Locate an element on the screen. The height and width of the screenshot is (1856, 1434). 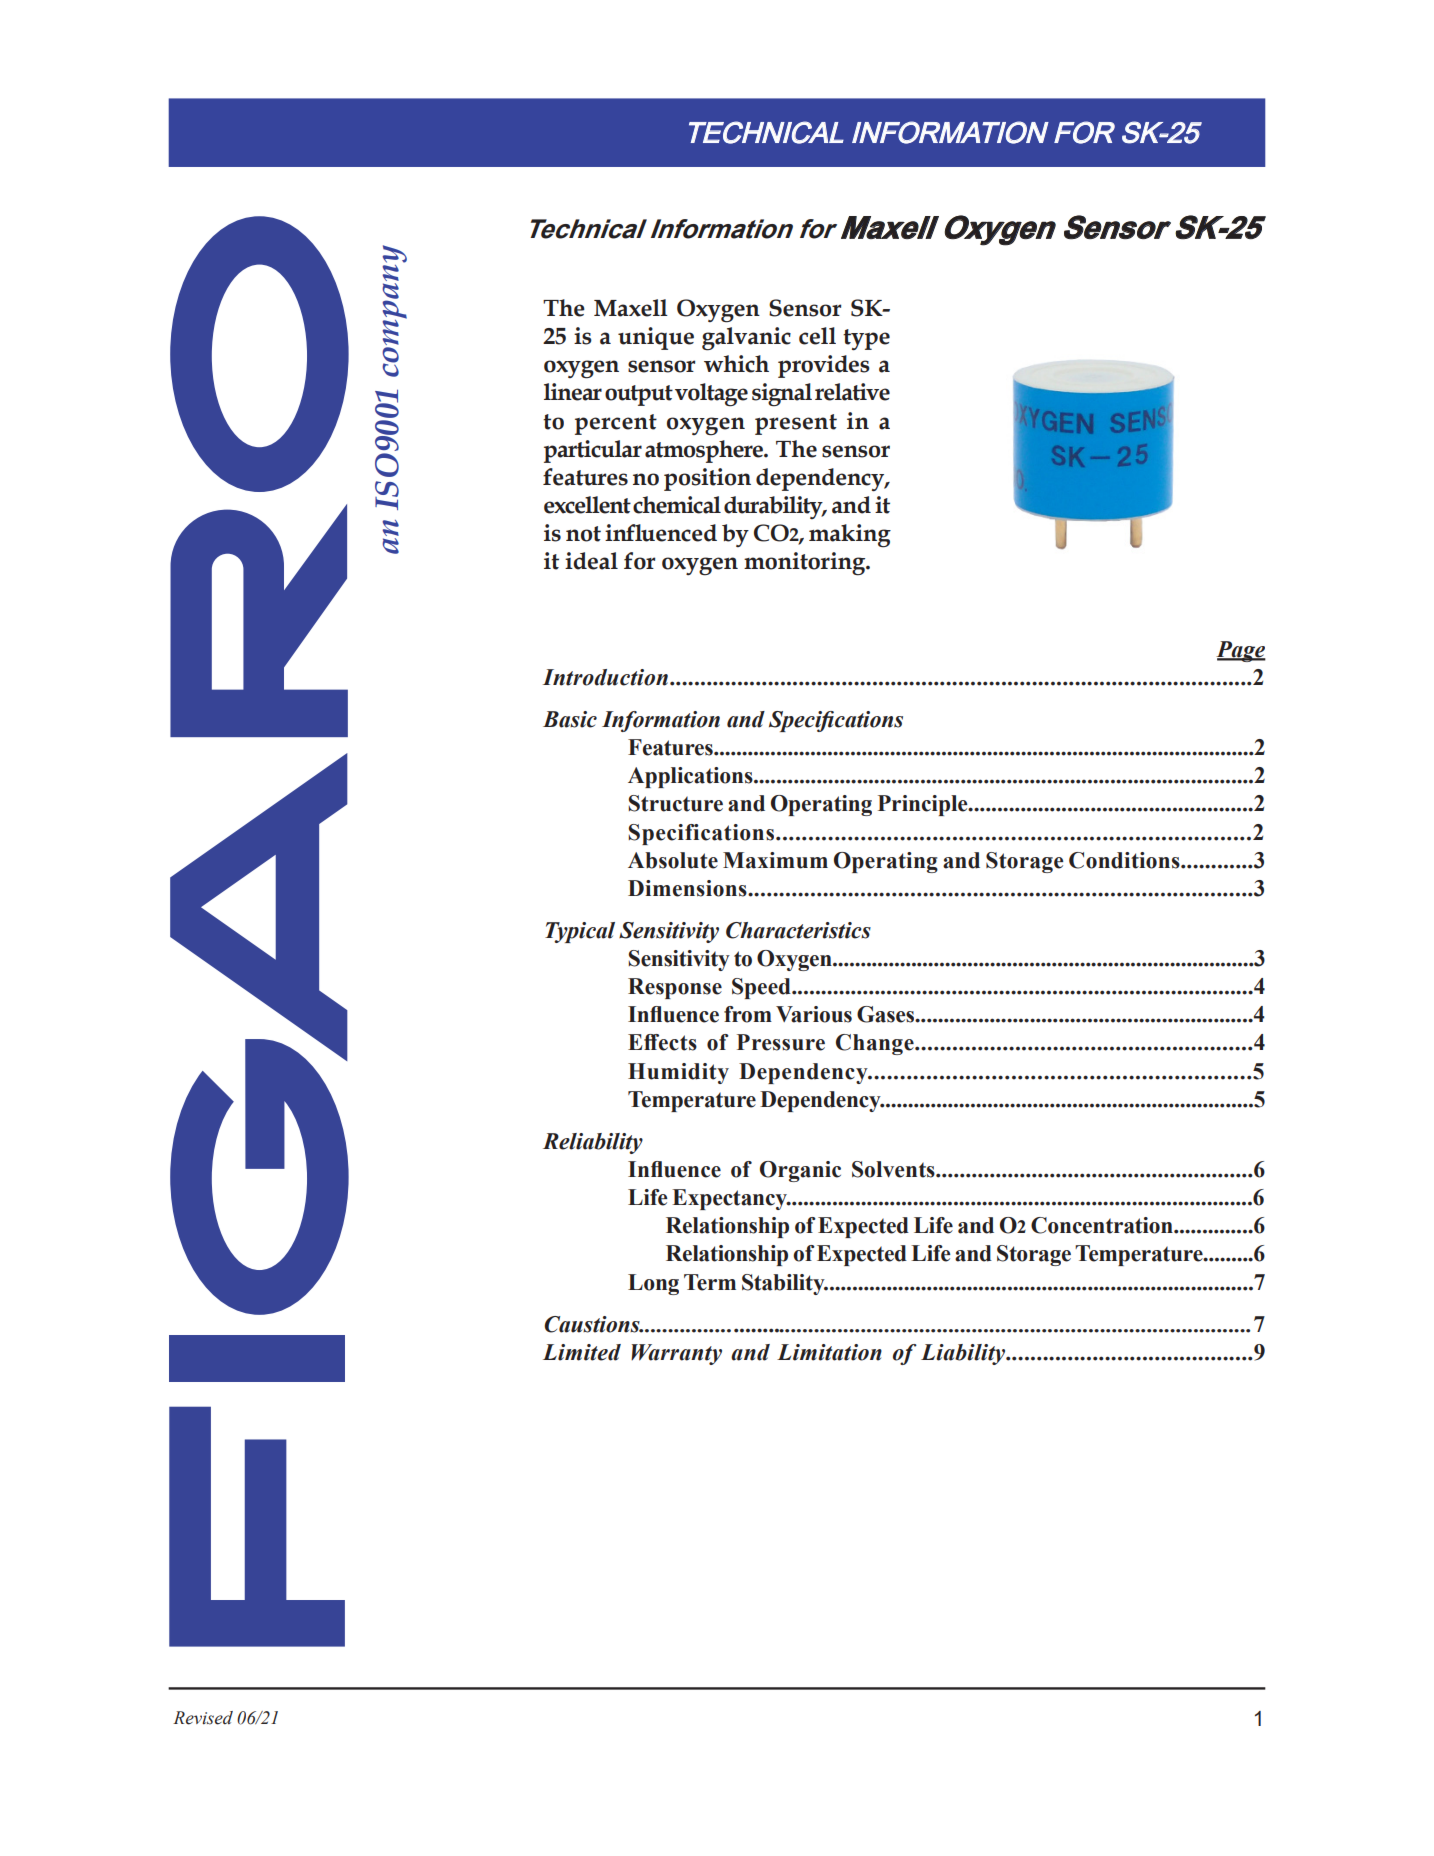
from is located at coordinates (748, 1014).
